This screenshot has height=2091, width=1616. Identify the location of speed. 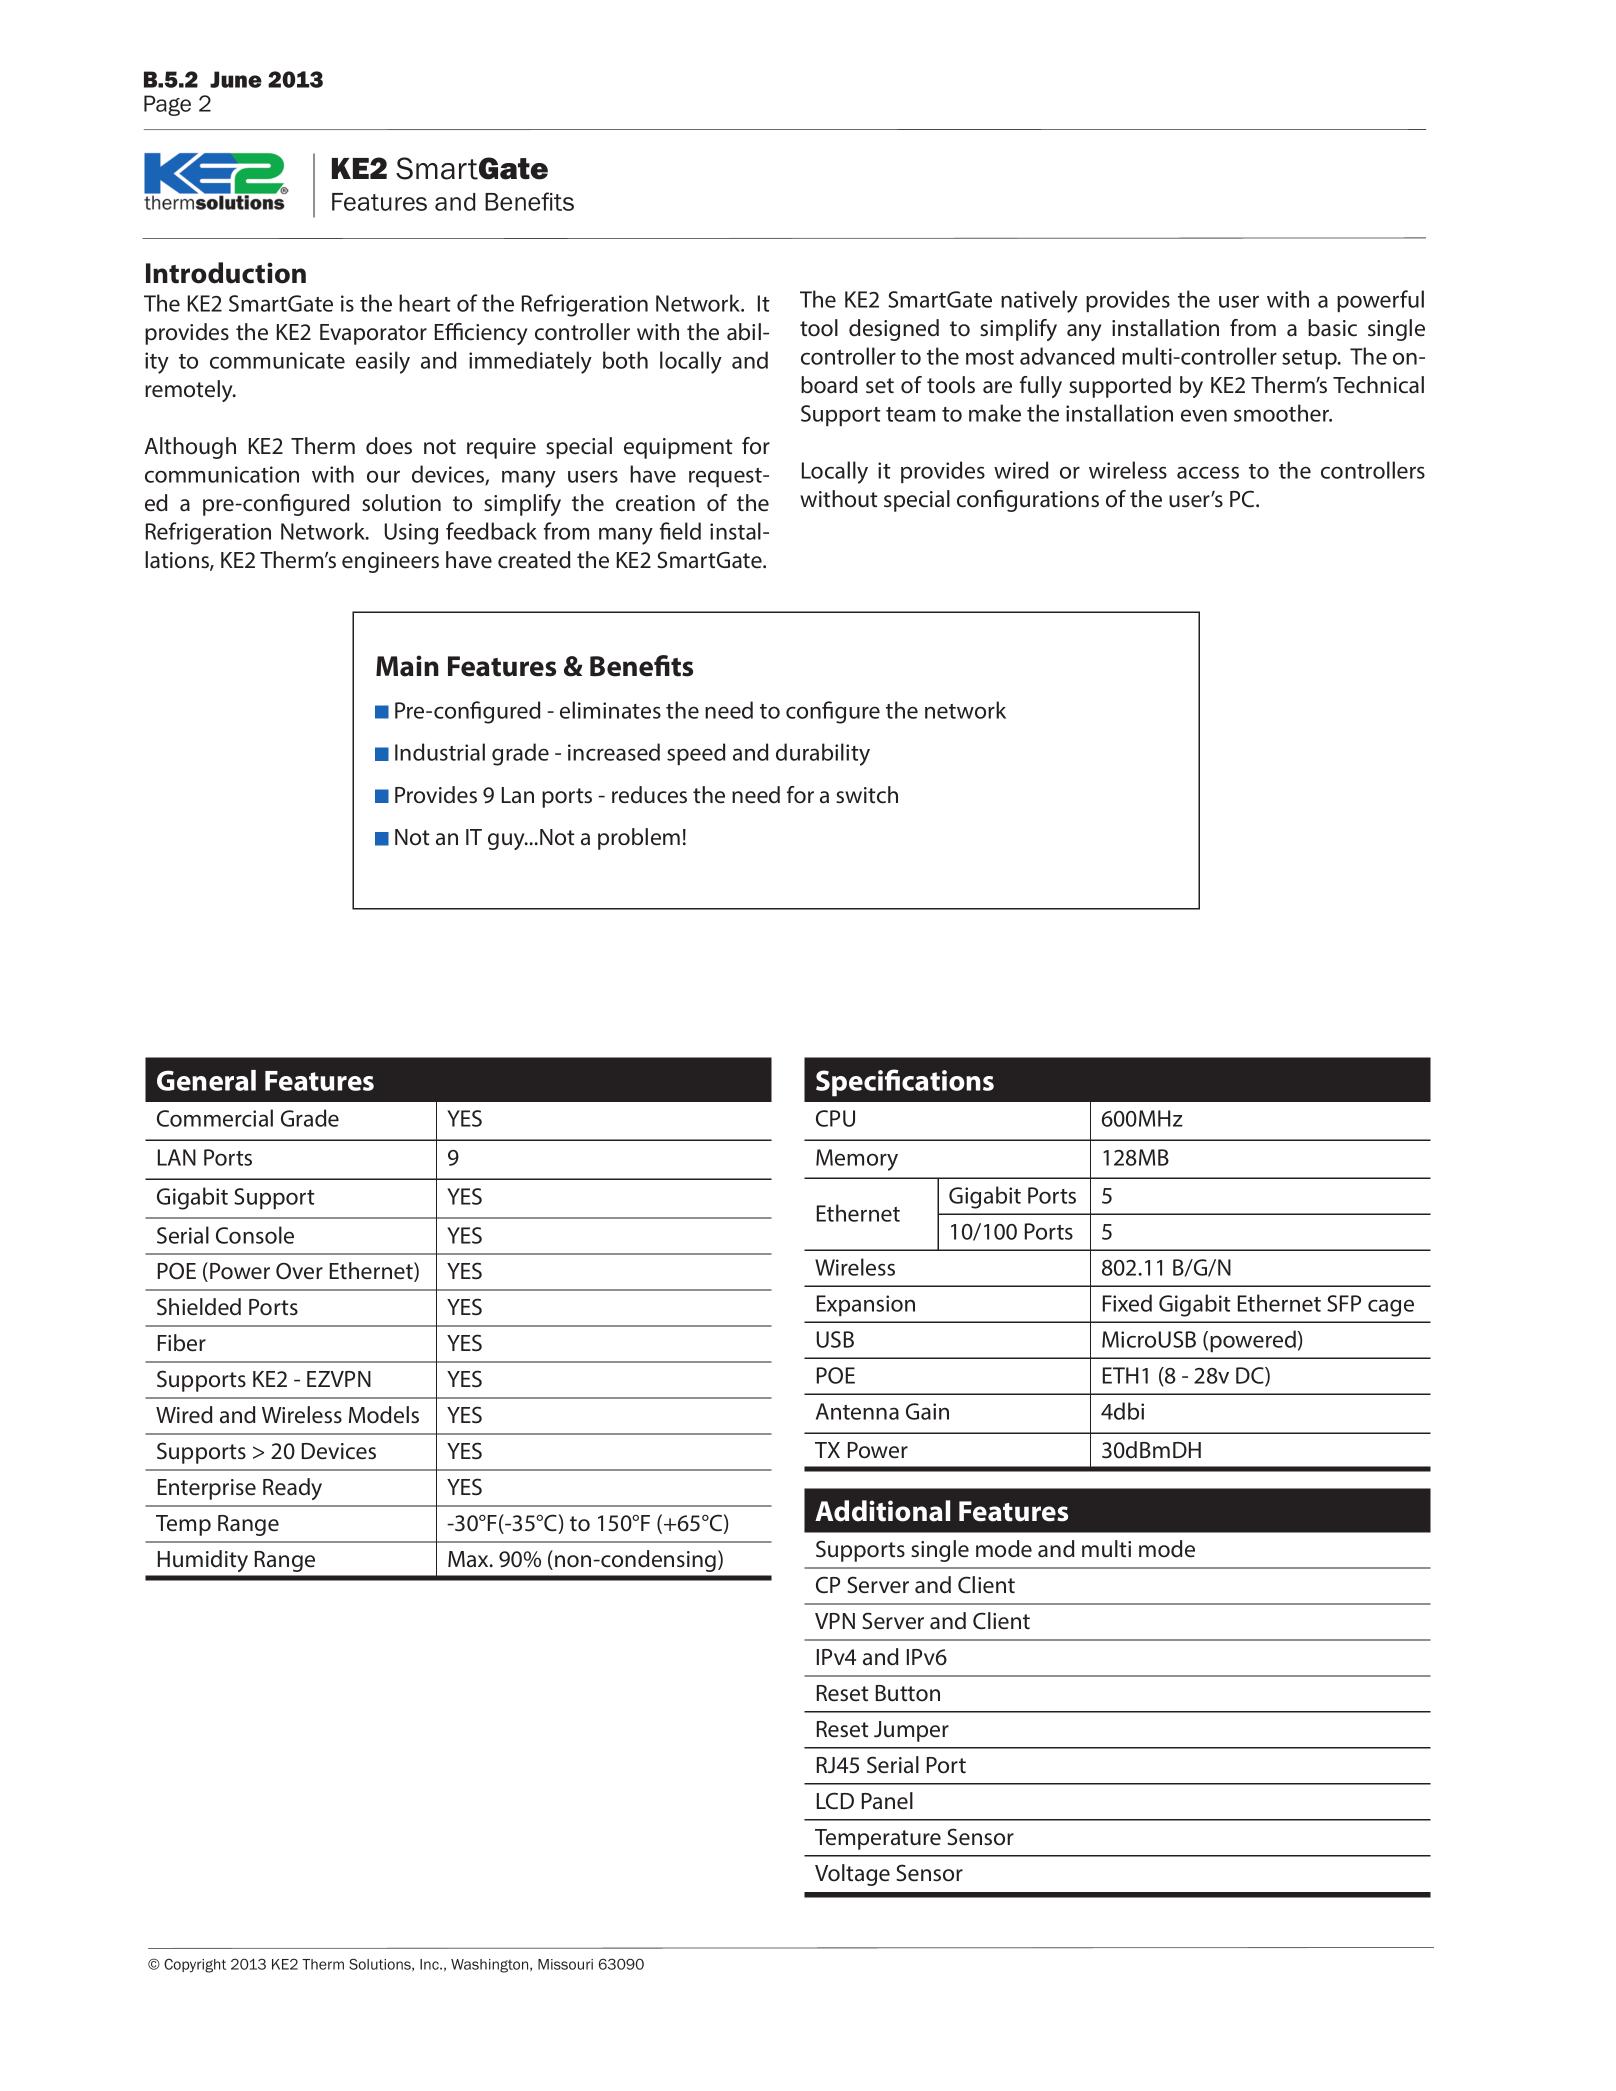
(696, 754).
